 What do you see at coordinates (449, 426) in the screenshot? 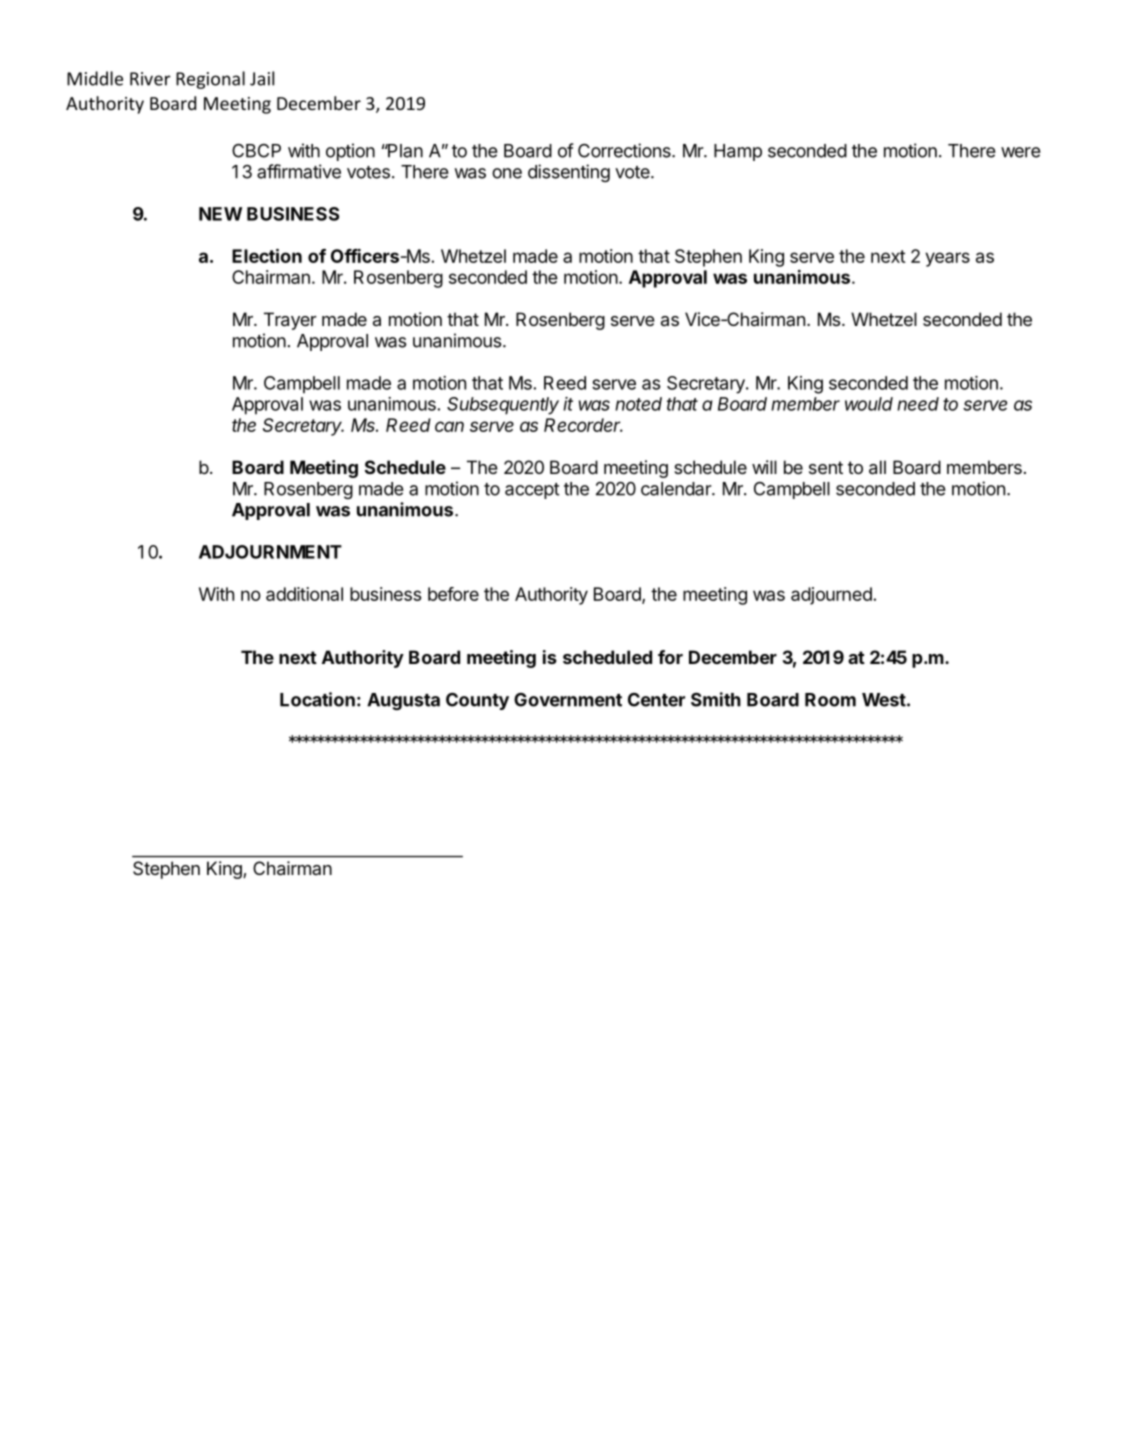
I see `can` at bounding box center [449, 426].
